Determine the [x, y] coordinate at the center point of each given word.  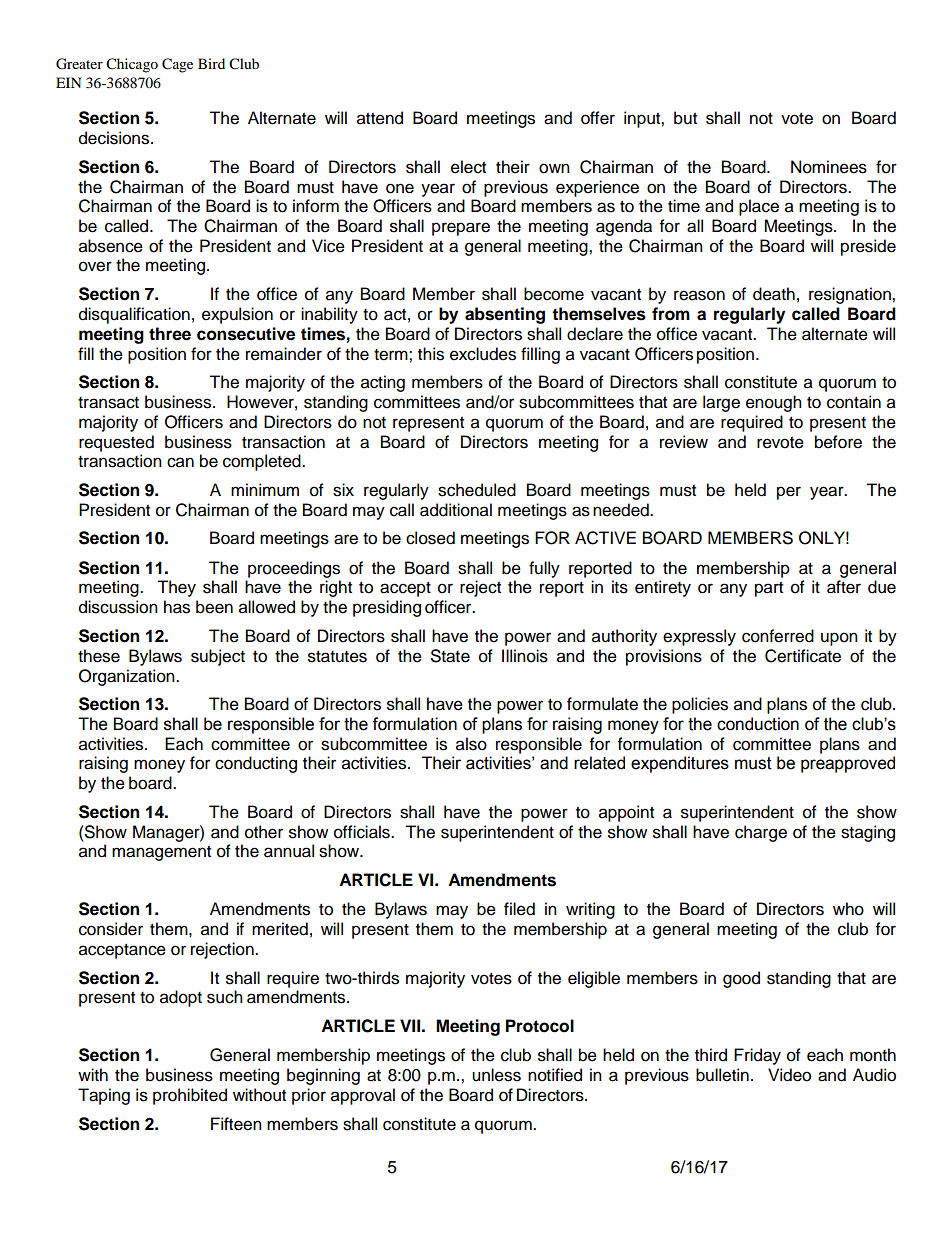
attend [380, 118]
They [176, 588]
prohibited [190, 1096]
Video [789, 1075]
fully [544, 569]
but [685, 118]
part [769, 589]
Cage [177, 65]
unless [496, 1075]
